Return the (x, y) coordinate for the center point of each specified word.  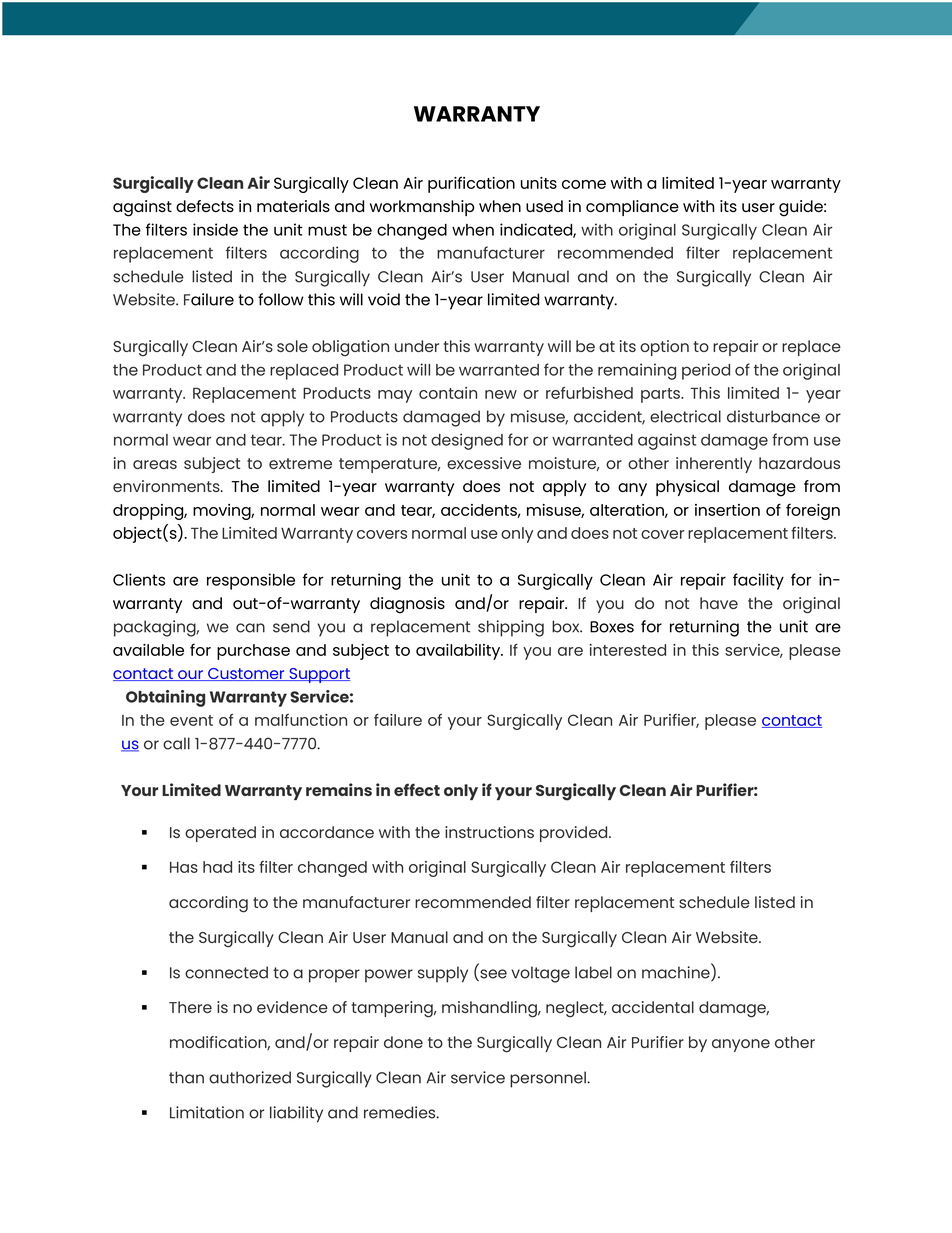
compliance (632, 208)
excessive (484, 463)
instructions (489, 832)
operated (220, 834)
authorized (250, 1077)
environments (167, 486)
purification (471, 184)
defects (205, 206)
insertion (727, 510)
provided (575, 834)
